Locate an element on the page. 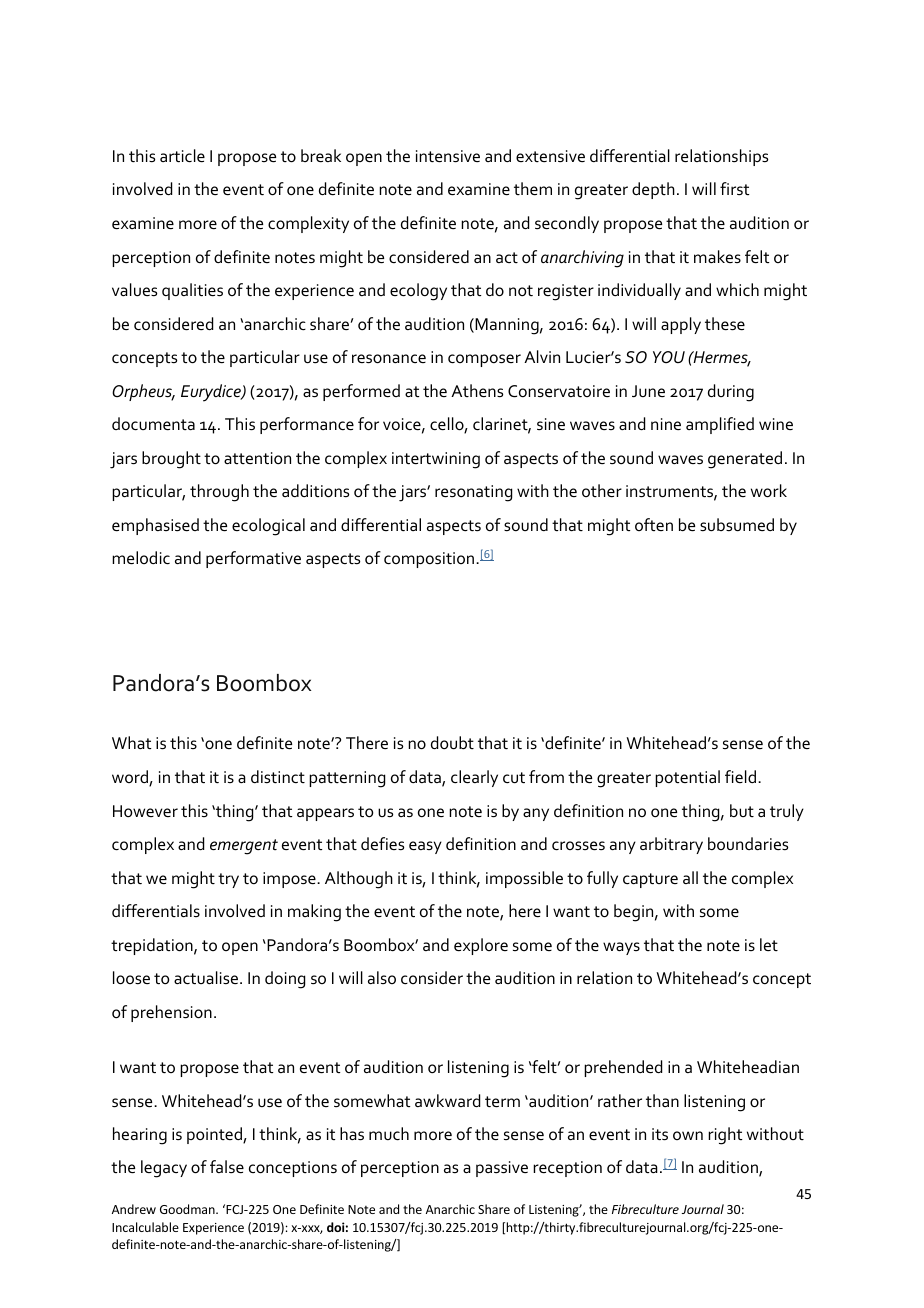  let is located at coordinates (769, 944).
